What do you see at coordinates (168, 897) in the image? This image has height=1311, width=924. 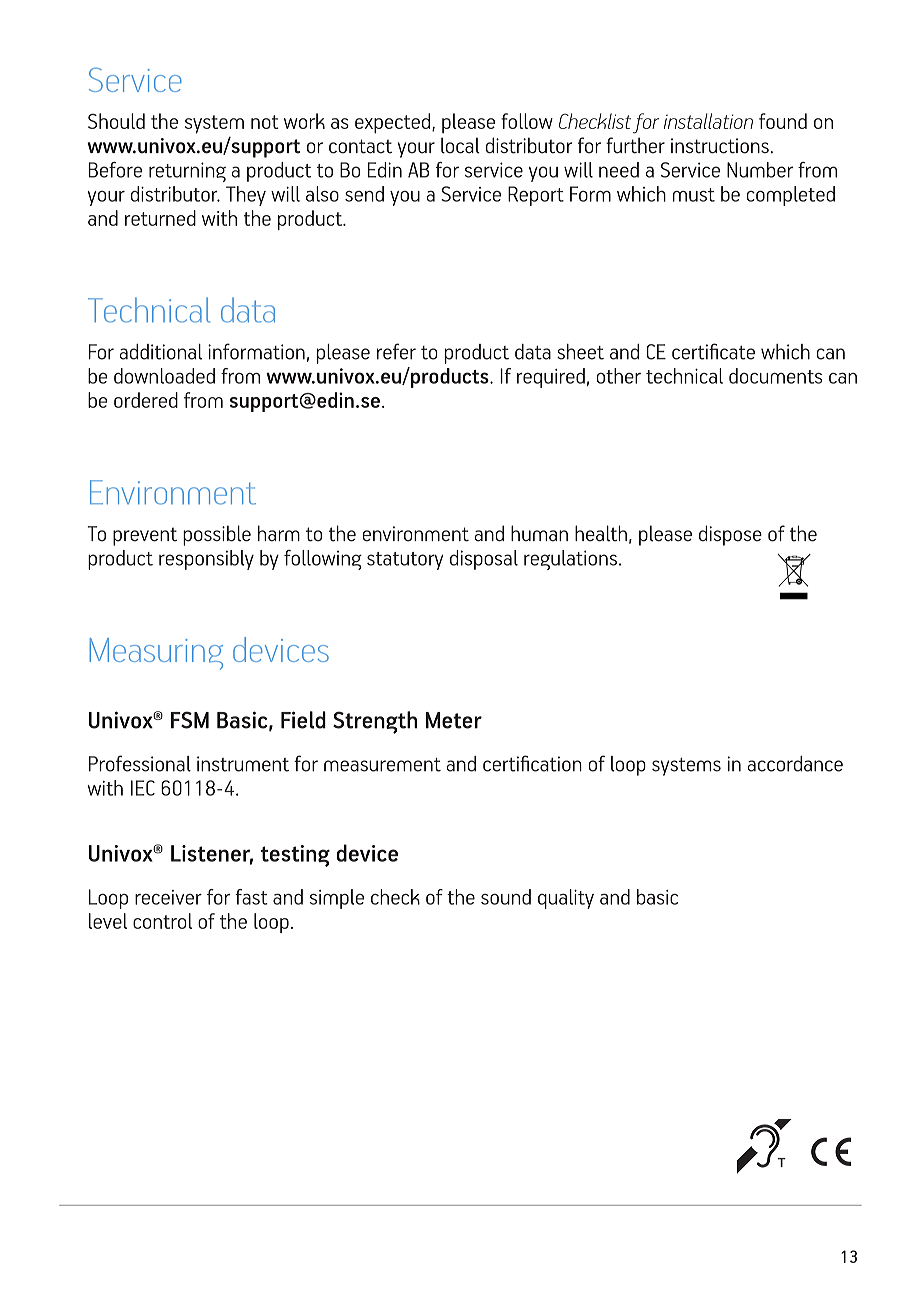 I see `receiver` at bounding box center [168, 897].
